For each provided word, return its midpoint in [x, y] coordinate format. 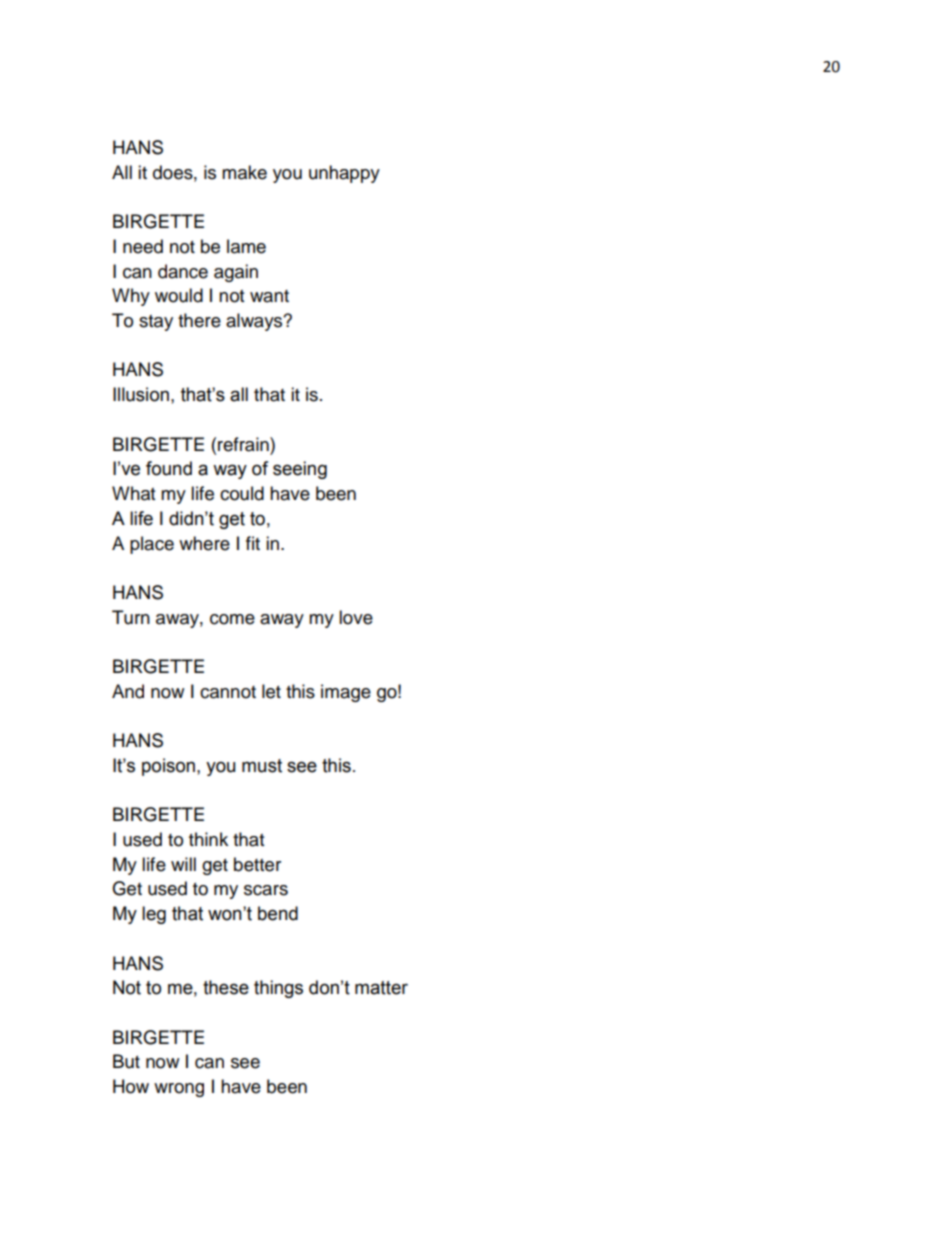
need [143, 246]
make [244, 172]
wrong [179, 1090]
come [232, 619]
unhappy [344, 174]
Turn [131, 617]
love [356, 617]
